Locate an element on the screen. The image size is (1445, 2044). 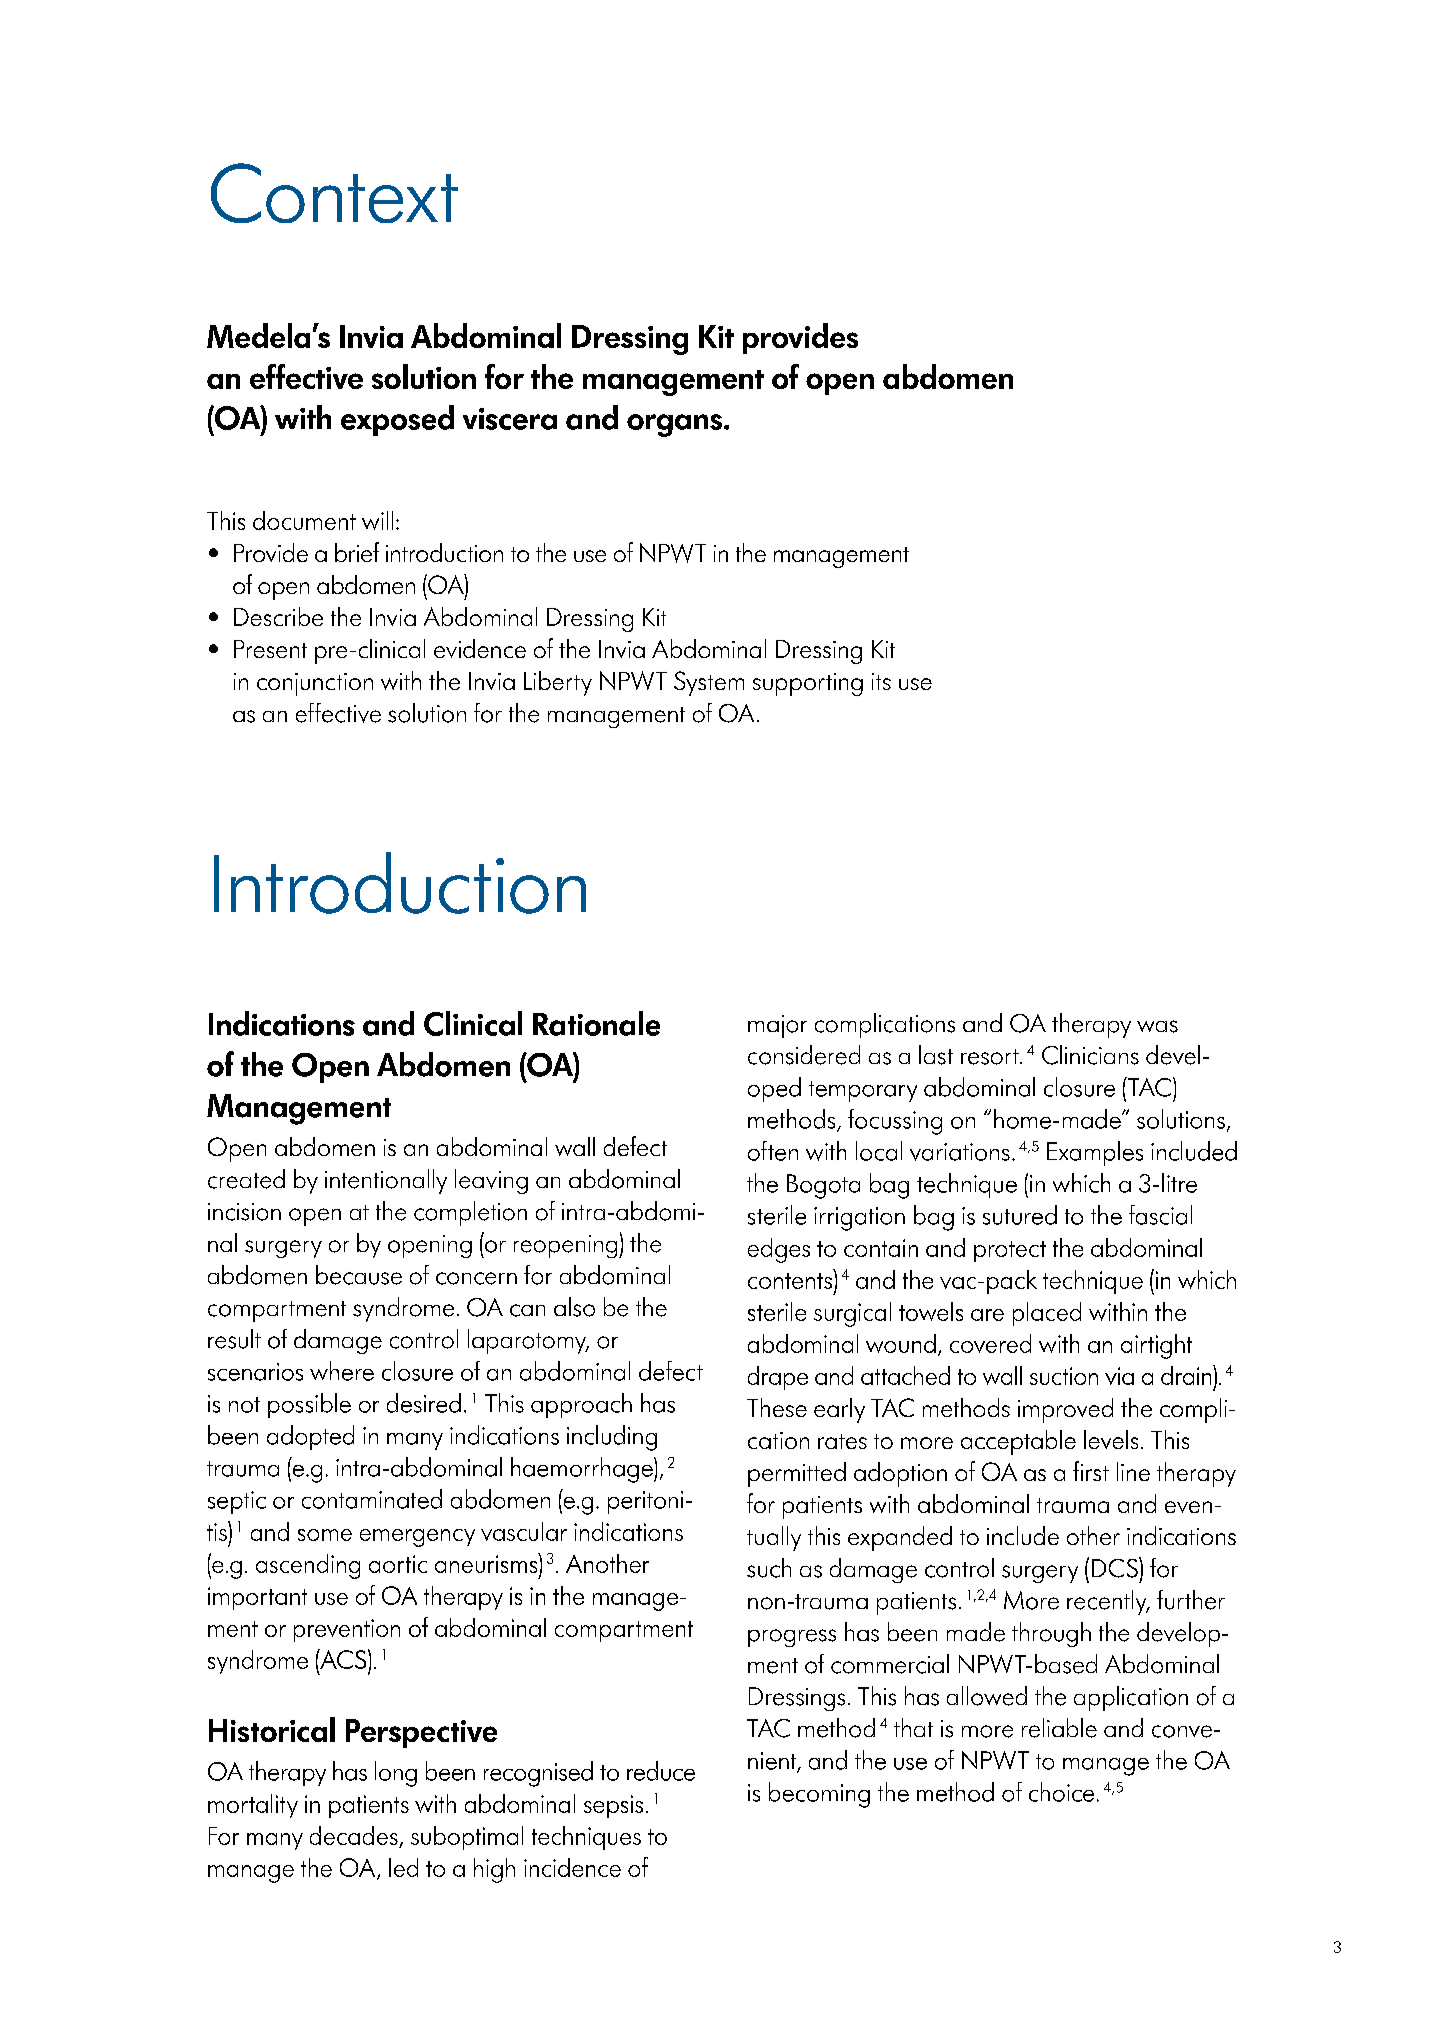
adopted is located at coordinates (310, 1437).
